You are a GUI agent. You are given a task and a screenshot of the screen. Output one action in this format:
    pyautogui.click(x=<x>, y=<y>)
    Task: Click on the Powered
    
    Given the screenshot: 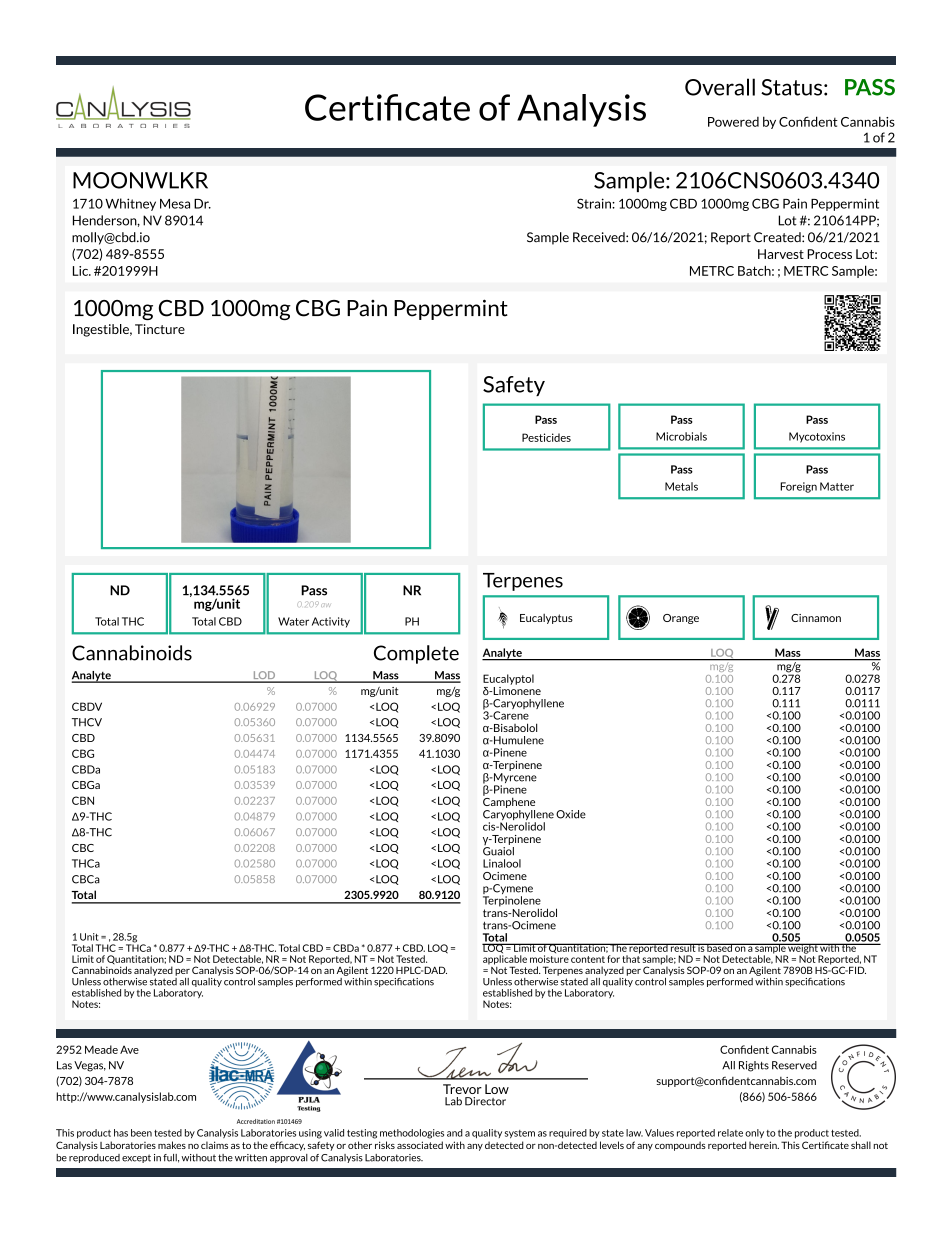 What is the action you would take?
    pyautogui.click(x=733, y=122)
